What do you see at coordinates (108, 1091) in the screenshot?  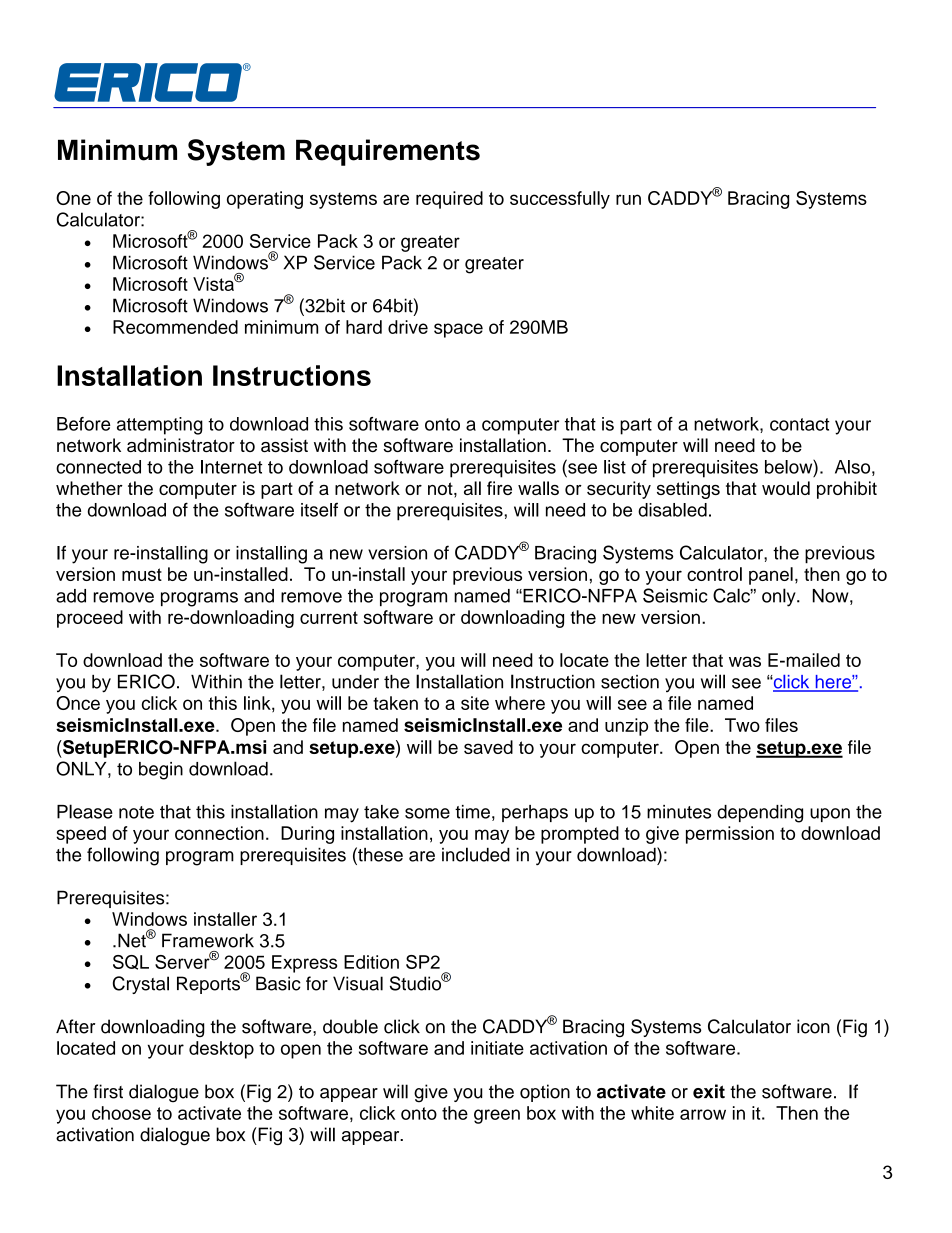 I see `first` at bounding box center [108, 1091].
